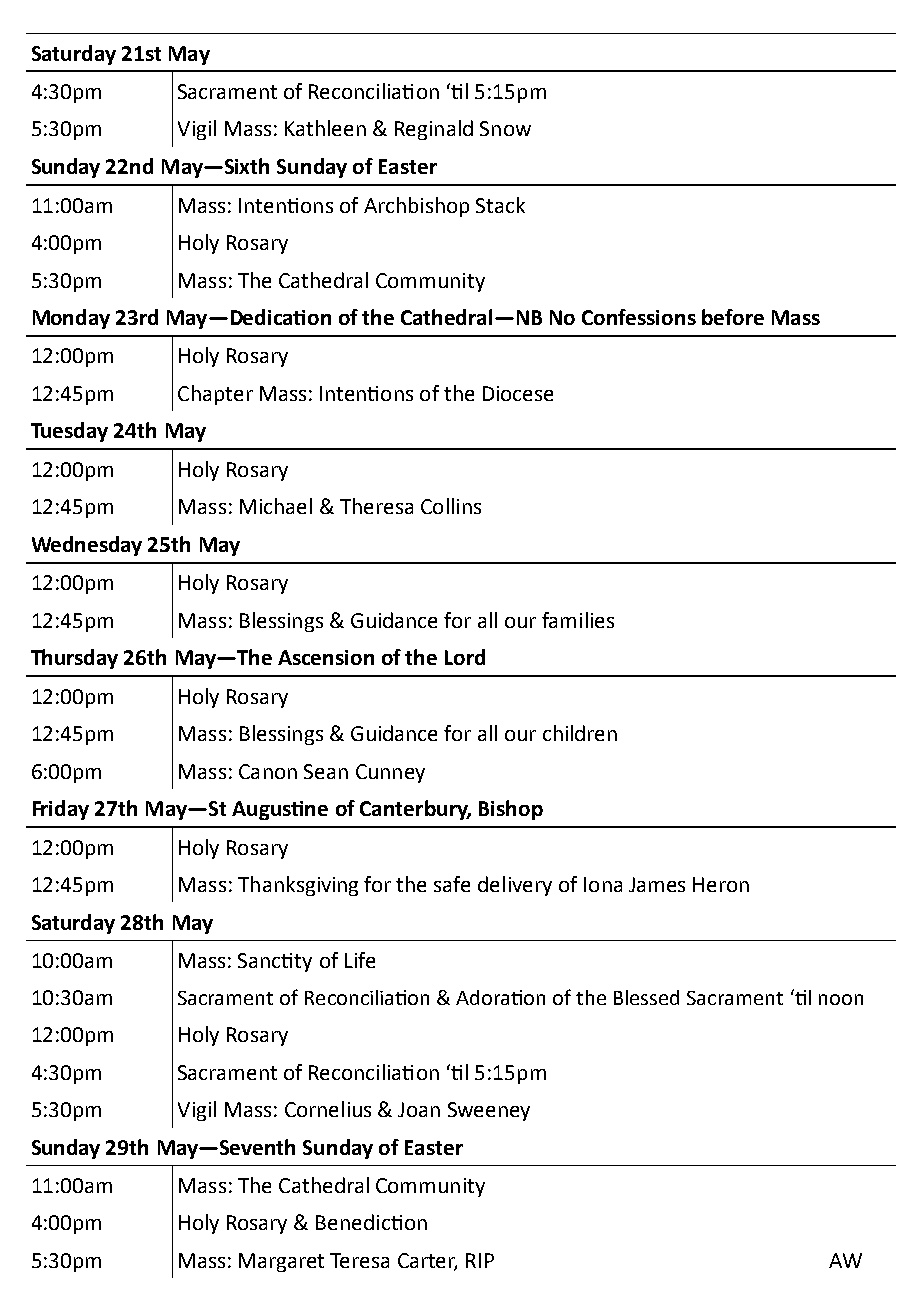  Describe the element at coordinates (480, 1260) in the screenshot. I see `RIP` at that location.
